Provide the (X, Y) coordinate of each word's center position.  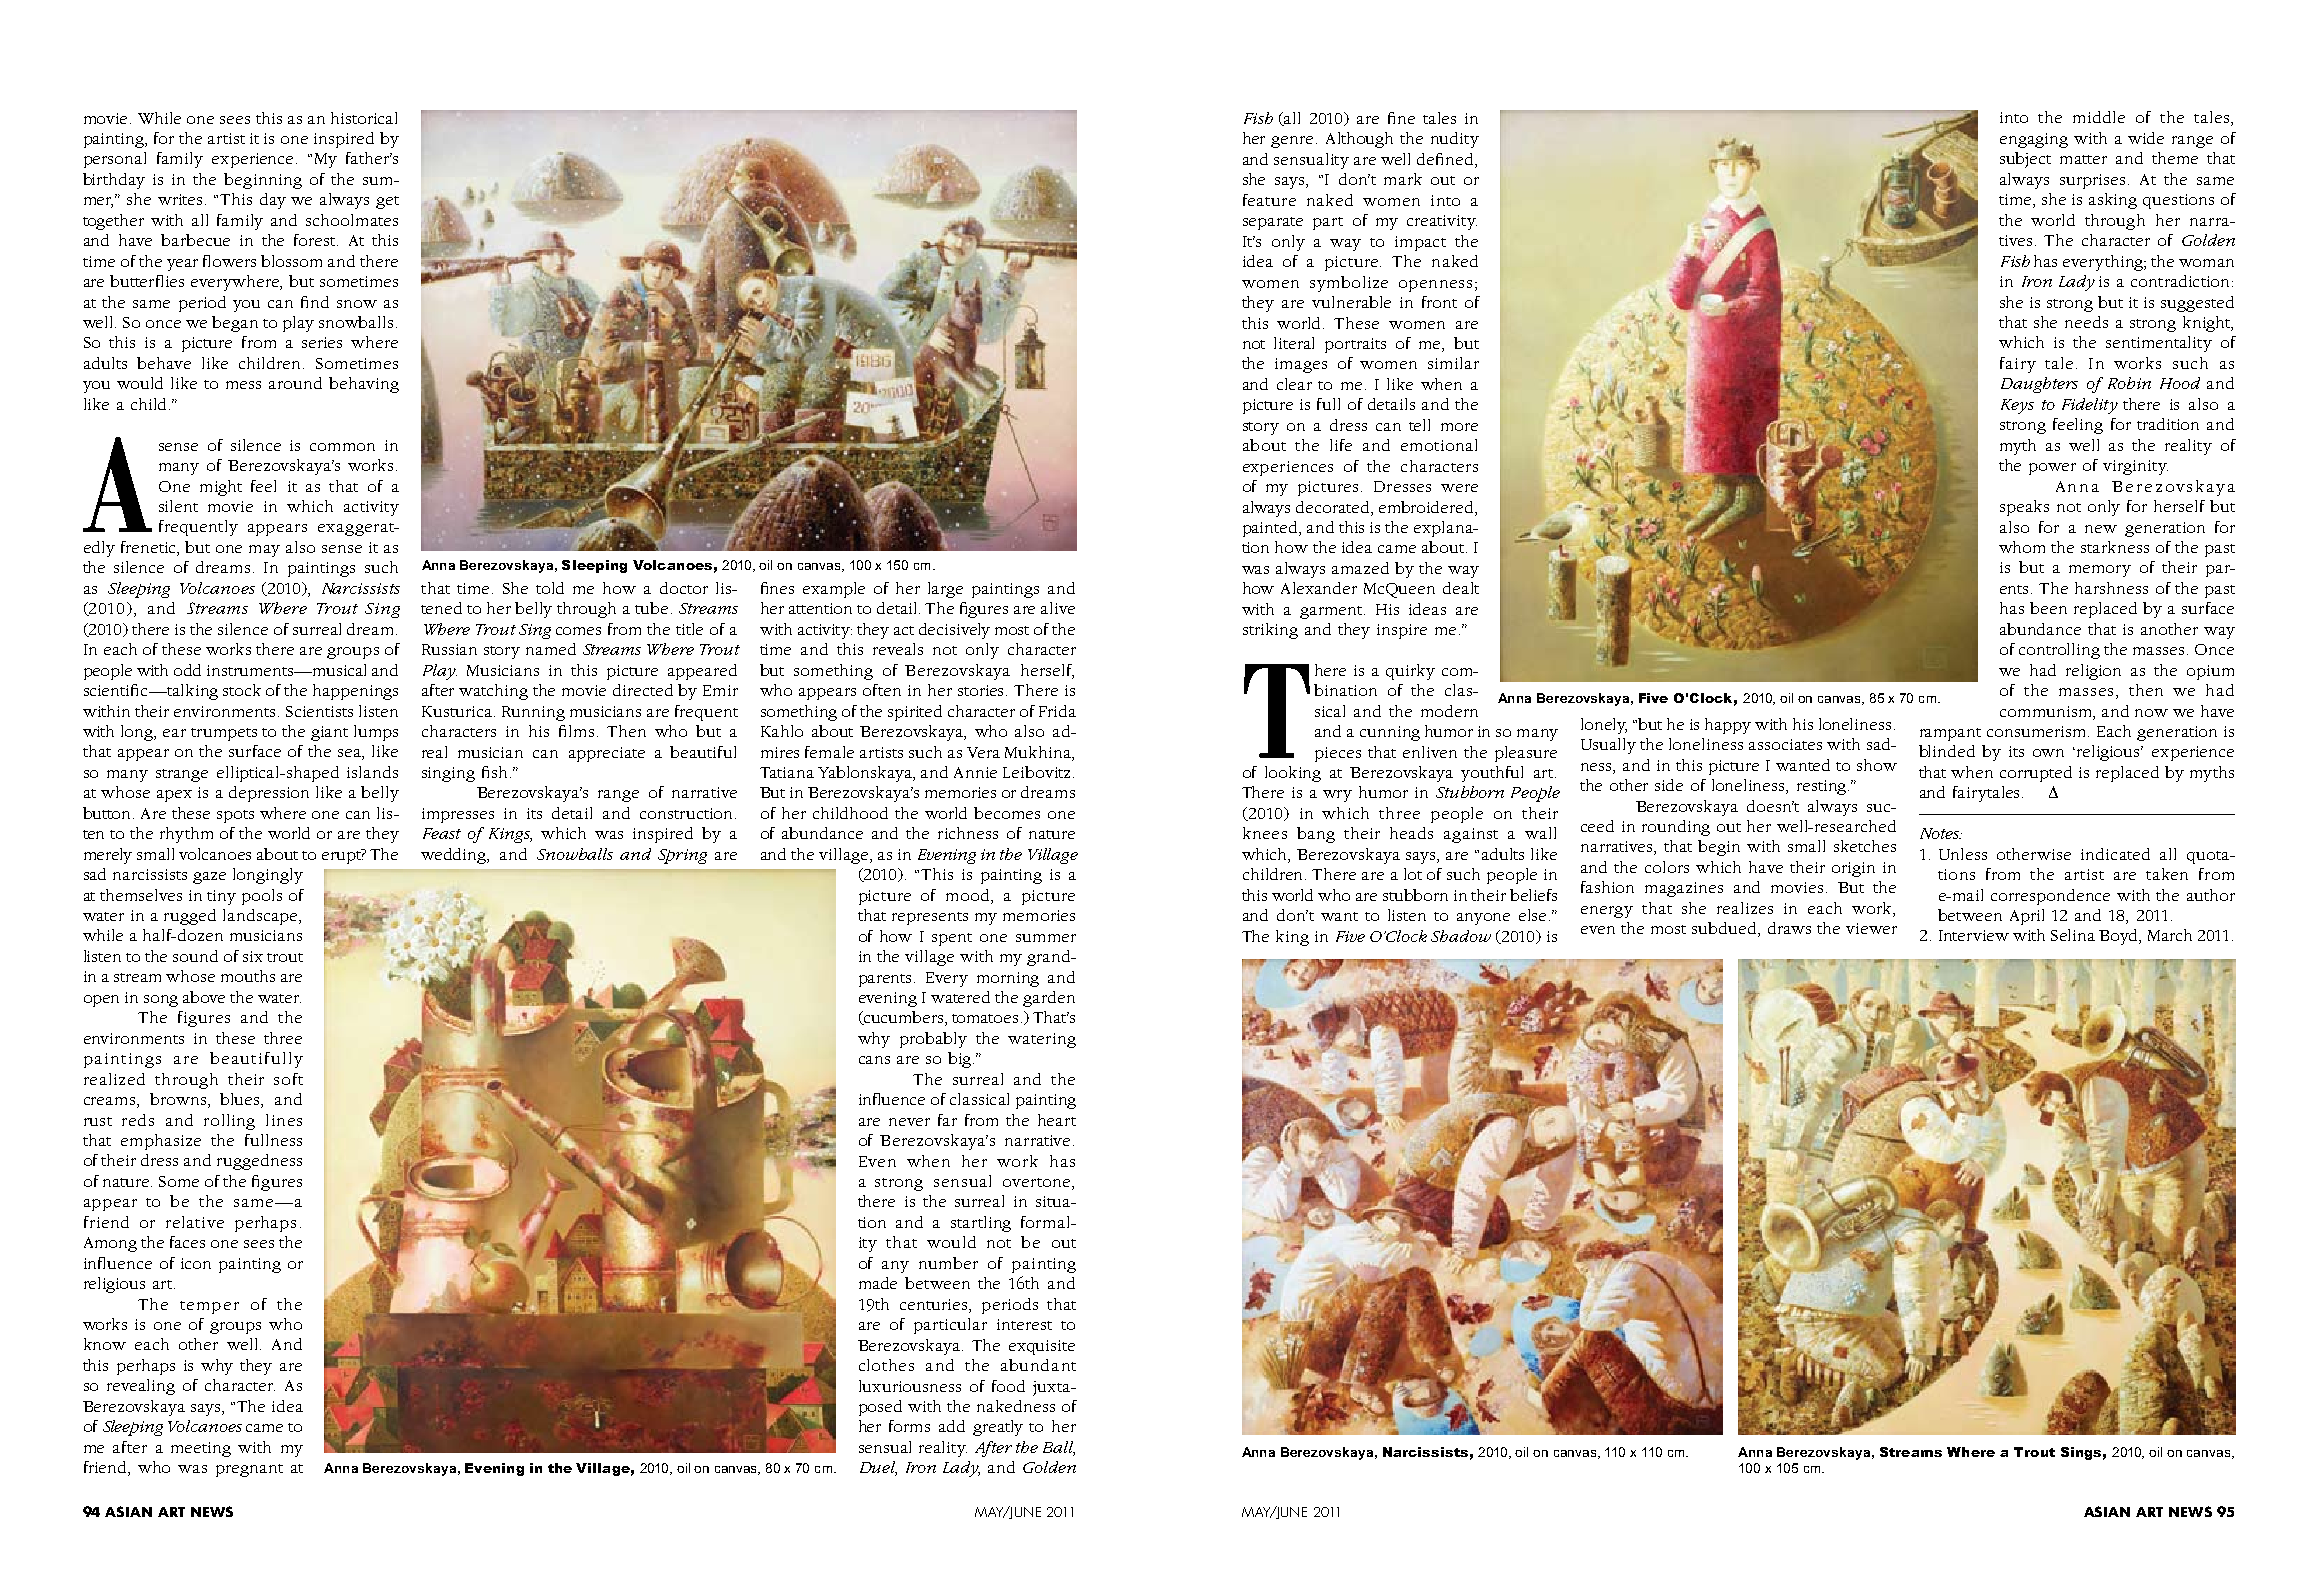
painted (1272, 529)
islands (372, 772)
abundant (1038, 1365)
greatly (998, 1428)
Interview (1974, 935)
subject (2025, 160)
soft (288, 1079)
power (2052, 469)
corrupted (2036, 774)
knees (1265, 833)
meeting (201, 1449)
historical (364, 118)
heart (1057, 1120)
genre (1294, 142)
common (342, 447)
